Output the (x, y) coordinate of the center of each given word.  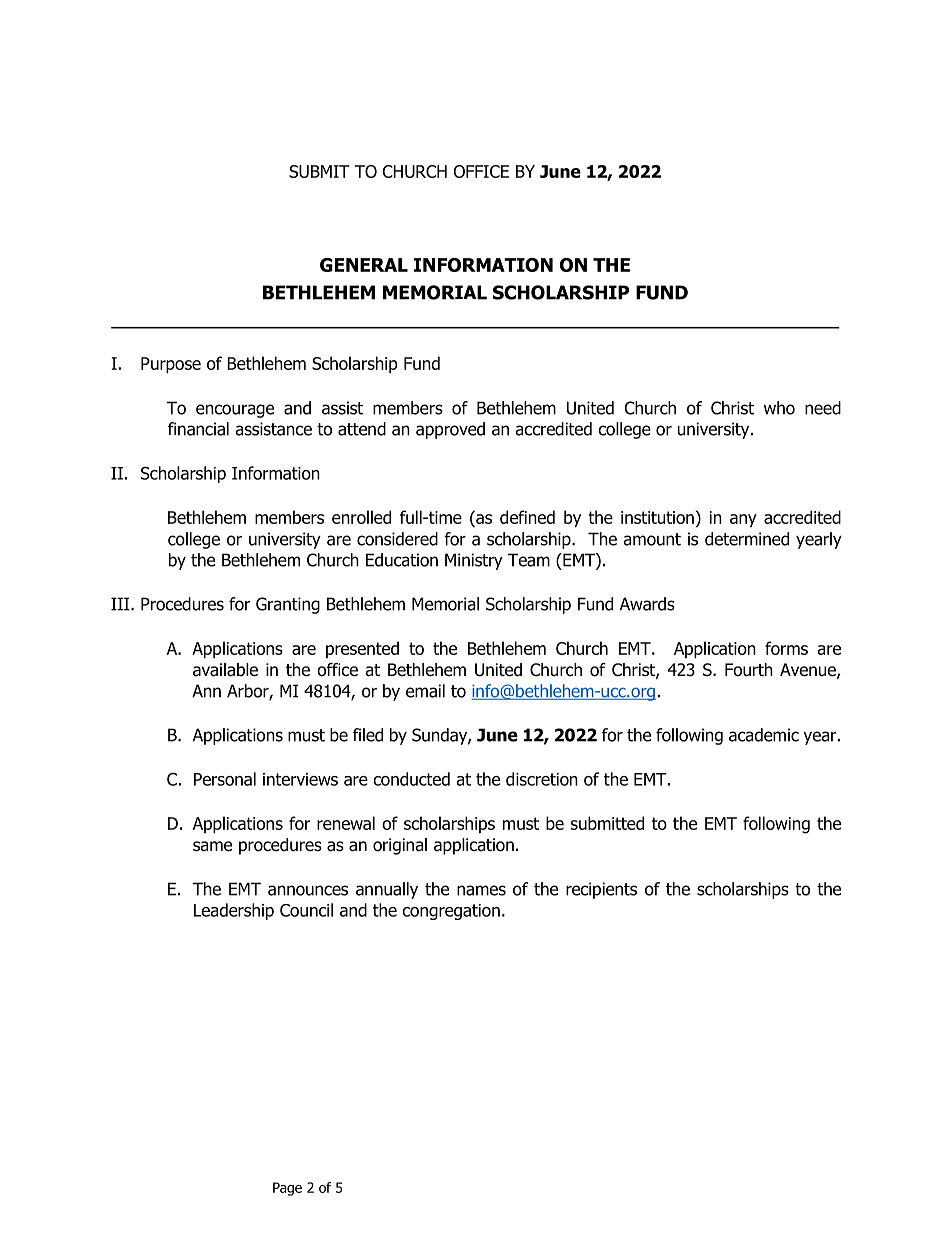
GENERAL (364, 265)
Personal (225, 779)
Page (287, 1189)
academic (764, 735)
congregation (451, 912)
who (779, 408)
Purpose (171, 365)
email (425, 691)
